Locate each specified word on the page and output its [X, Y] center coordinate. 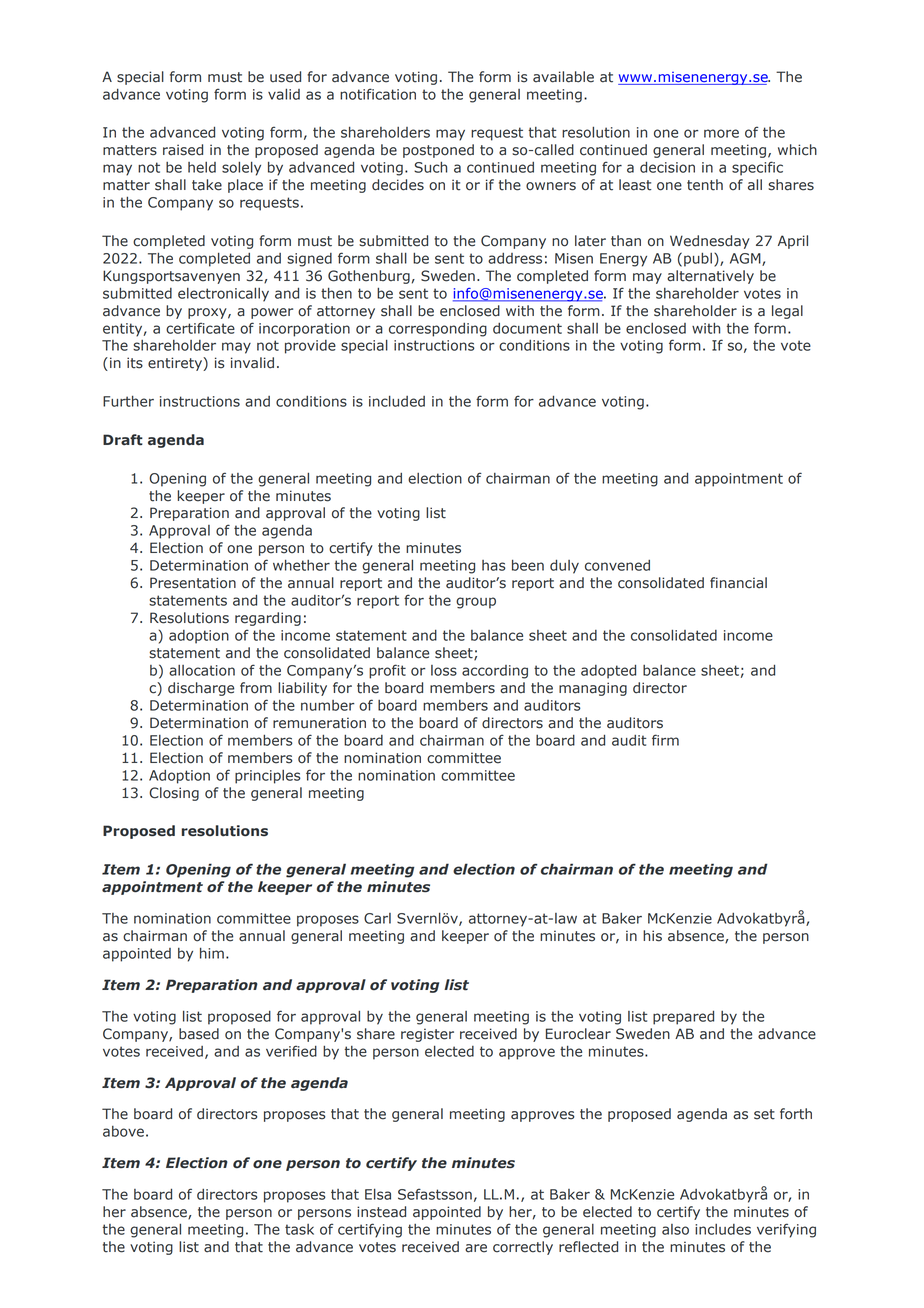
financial [738, 583]
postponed [438, 151]
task [299, 1229]
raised [183, 150]
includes [723, 1229]
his [652, 936]
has [494, 565]
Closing [174, 794]
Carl [377, 918]
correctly [523, 1248]
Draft [123, 440]
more [721, 133]
